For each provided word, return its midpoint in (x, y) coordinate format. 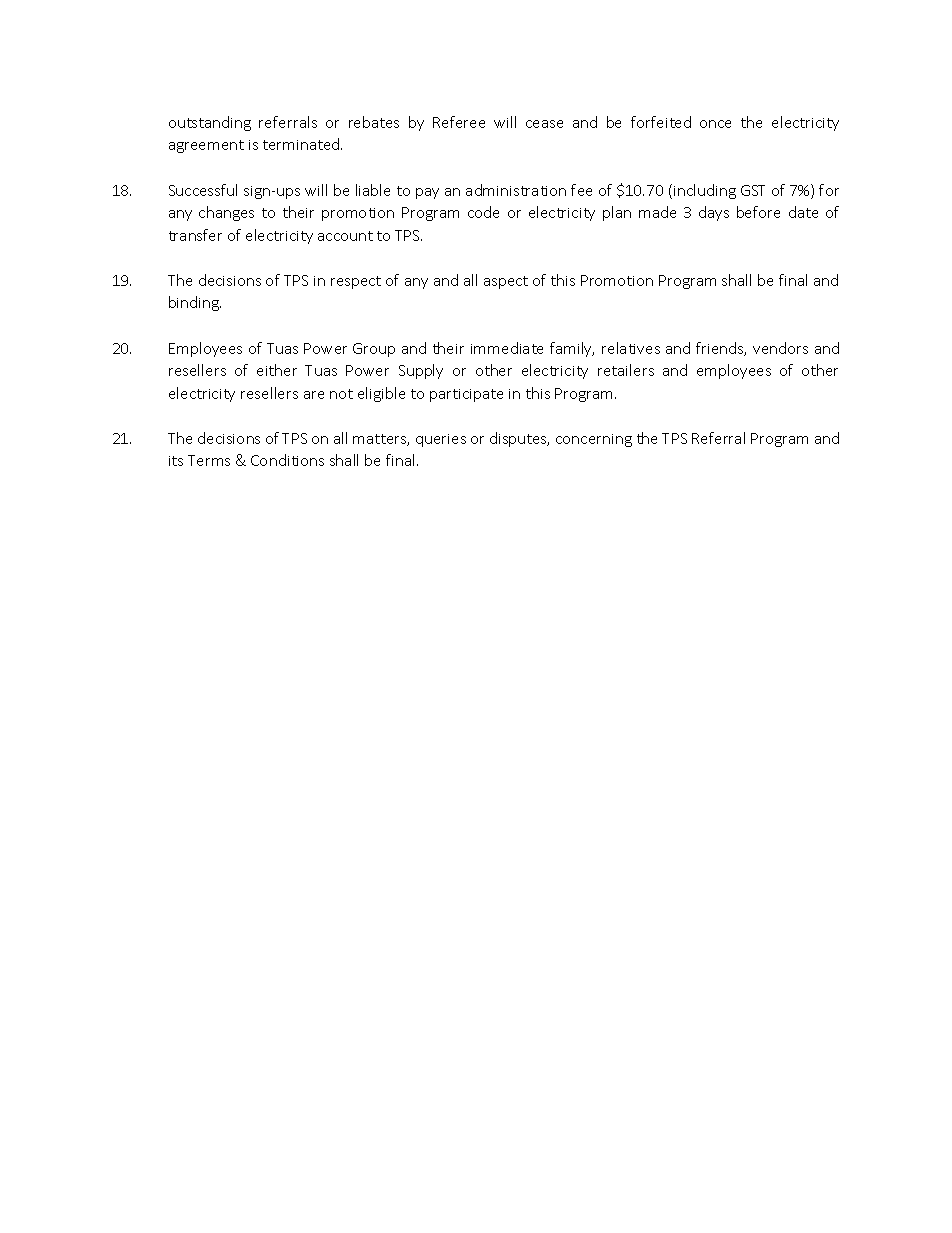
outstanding (210, 123)
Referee (459, 122)
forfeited (661, 122)
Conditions (287, 460)
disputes (519, 439)
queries (441, 440)
